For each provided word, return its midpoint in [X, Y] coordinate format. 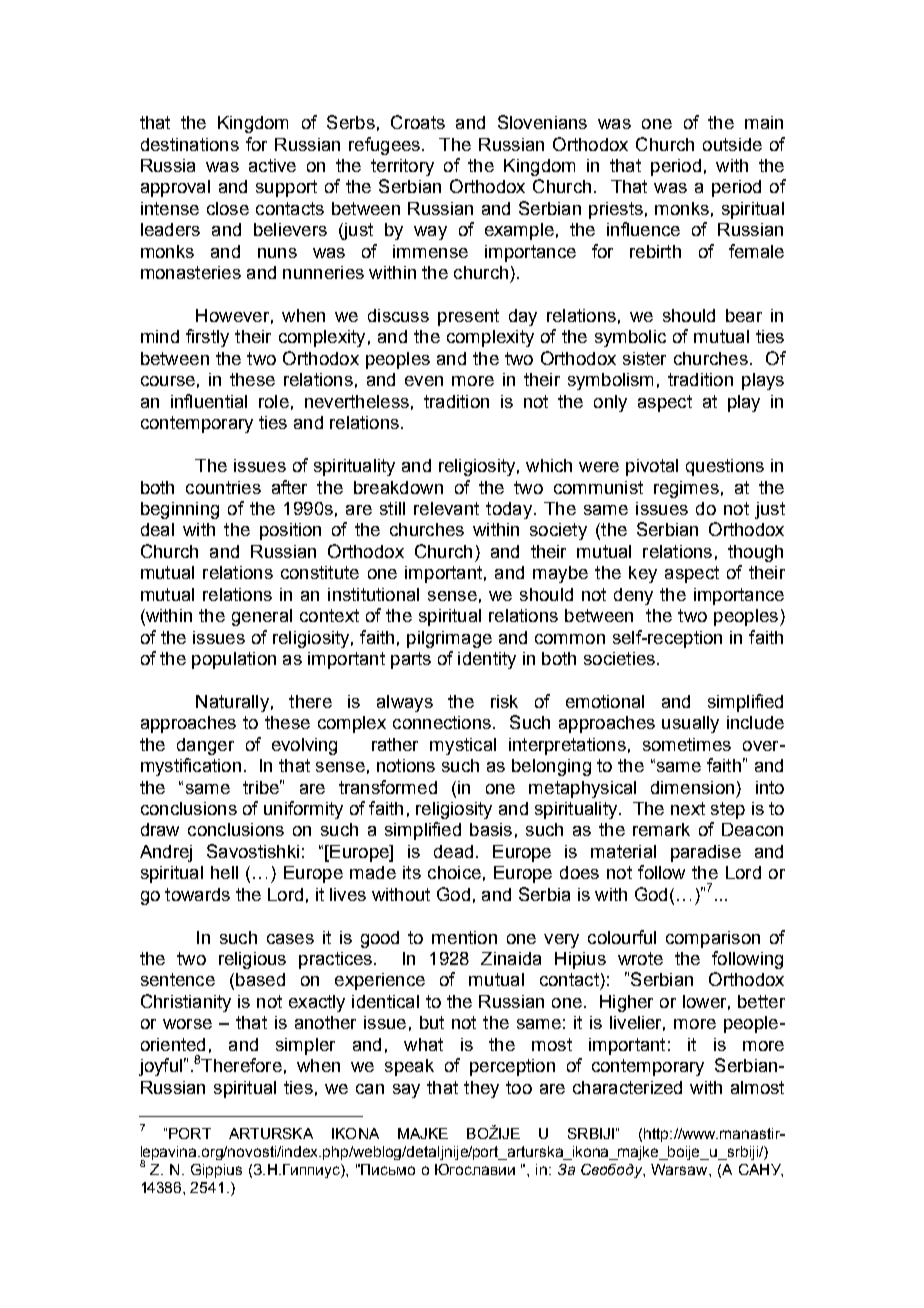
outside [732, 144]
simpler [305, 1046]
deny [633, 596]
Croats [418, 122]
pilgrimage [449, 639]
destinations [190, 144]
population [234, 660]
